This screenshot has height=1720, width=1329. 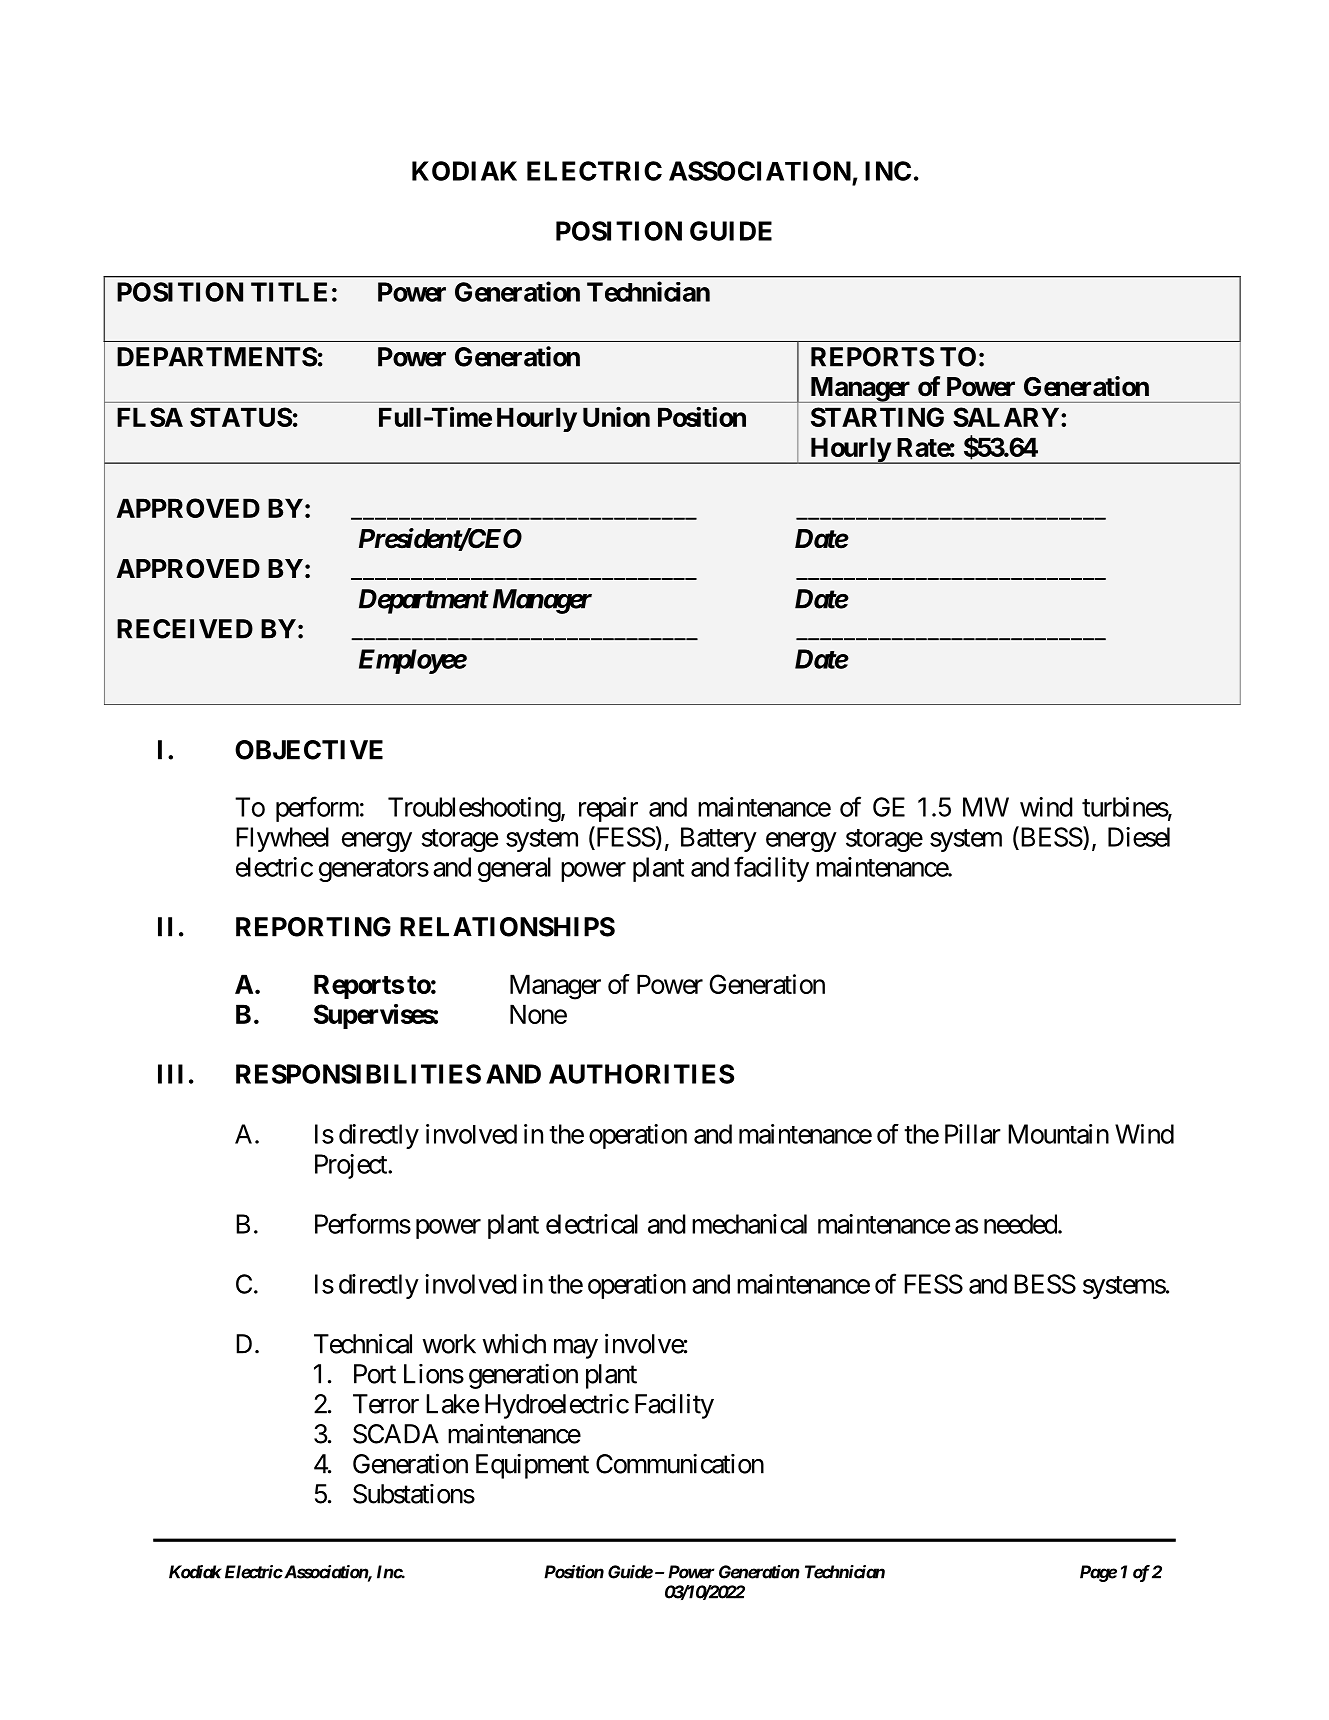 What do you see at coordinates (1139, 837) in the screenshot?
I see `Diesel` at bounding box center [1139, 837].
